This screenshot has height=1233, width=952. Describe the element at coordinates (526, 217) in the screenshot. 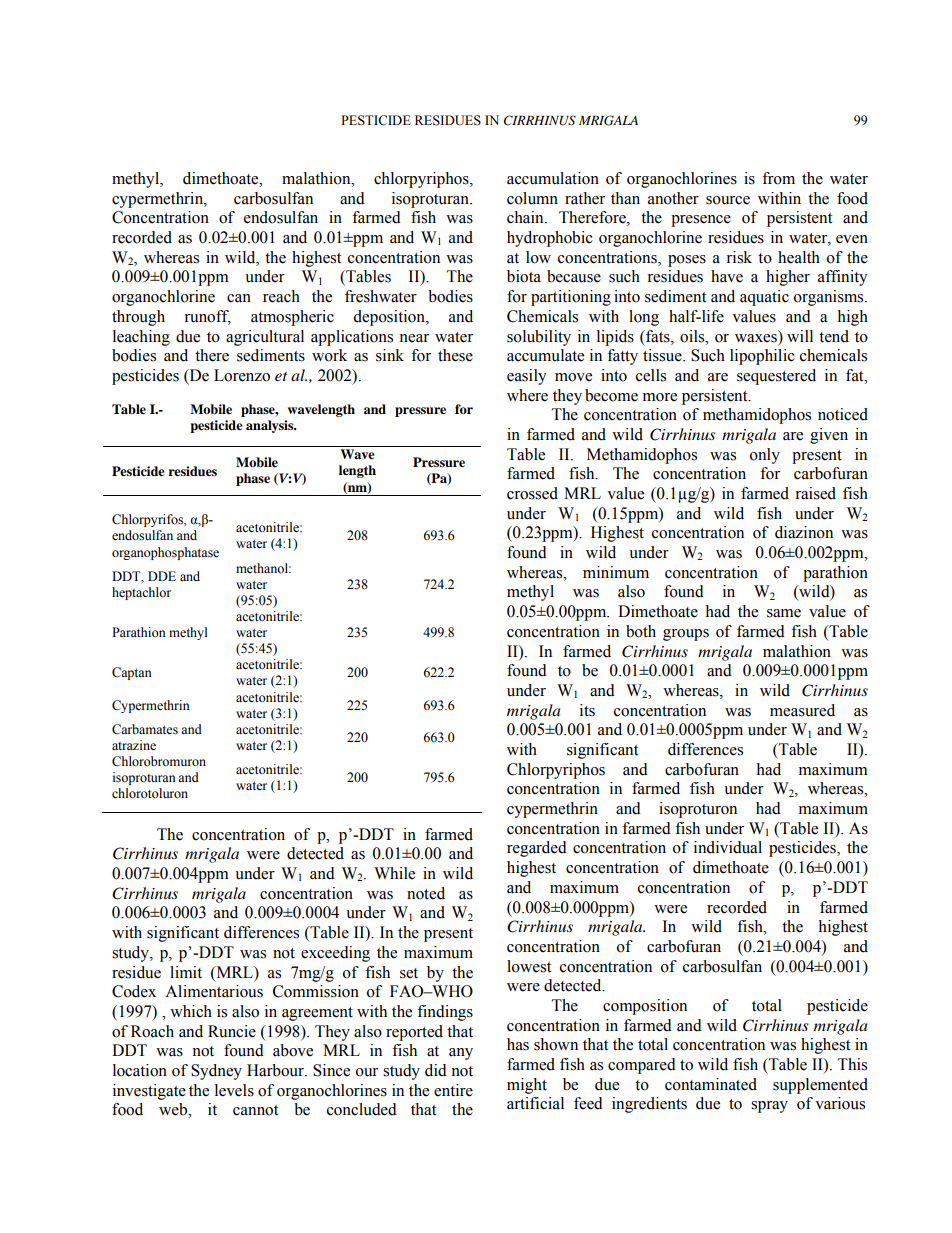

I see `chain` at that location.
